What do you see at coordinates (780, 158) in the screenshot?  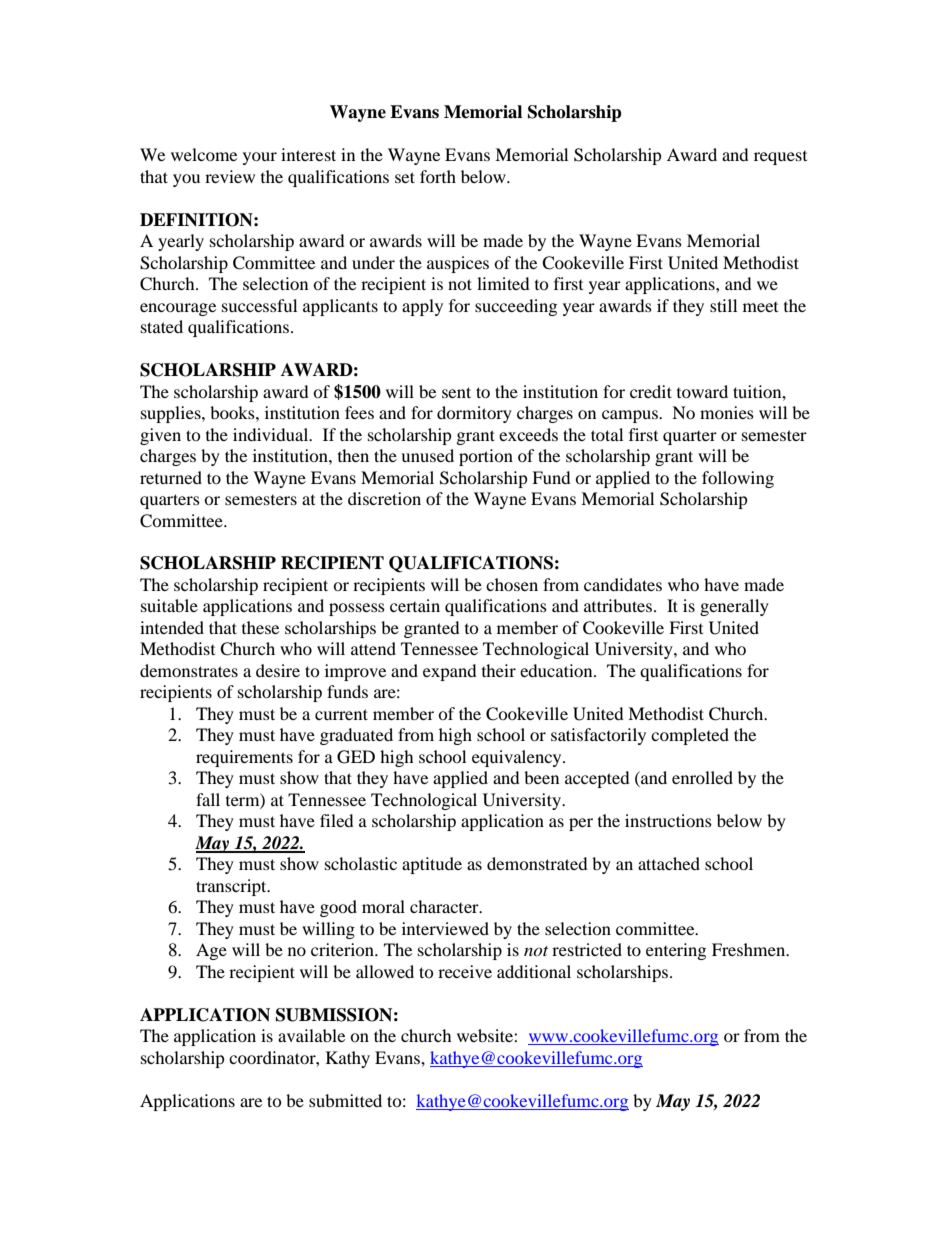 I see `request` at bounding box center [780, 158].
